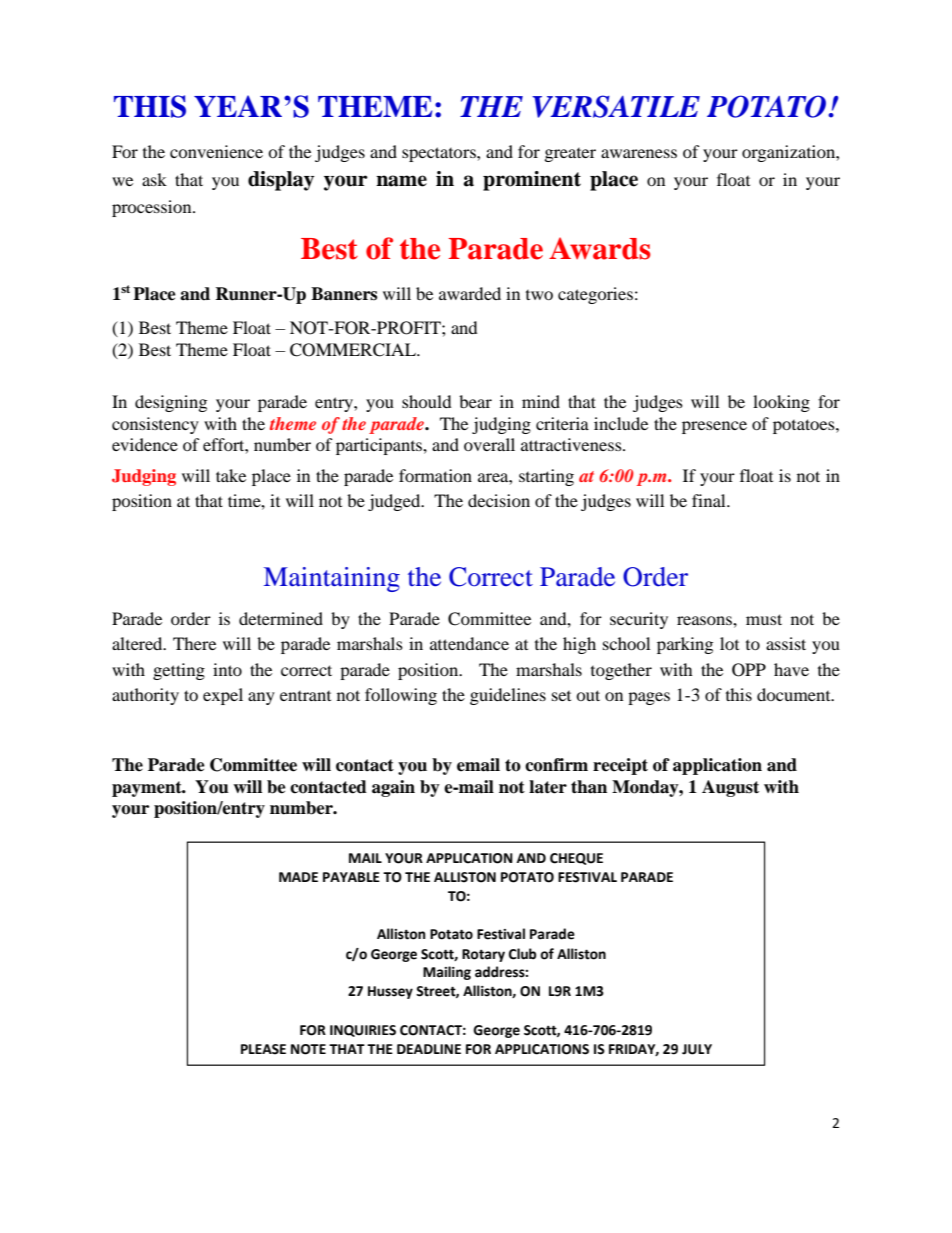 This document has height=1233, width=952. Describe the element at coordinates (697, 1049) in the document. I see `JULY` at that location.
